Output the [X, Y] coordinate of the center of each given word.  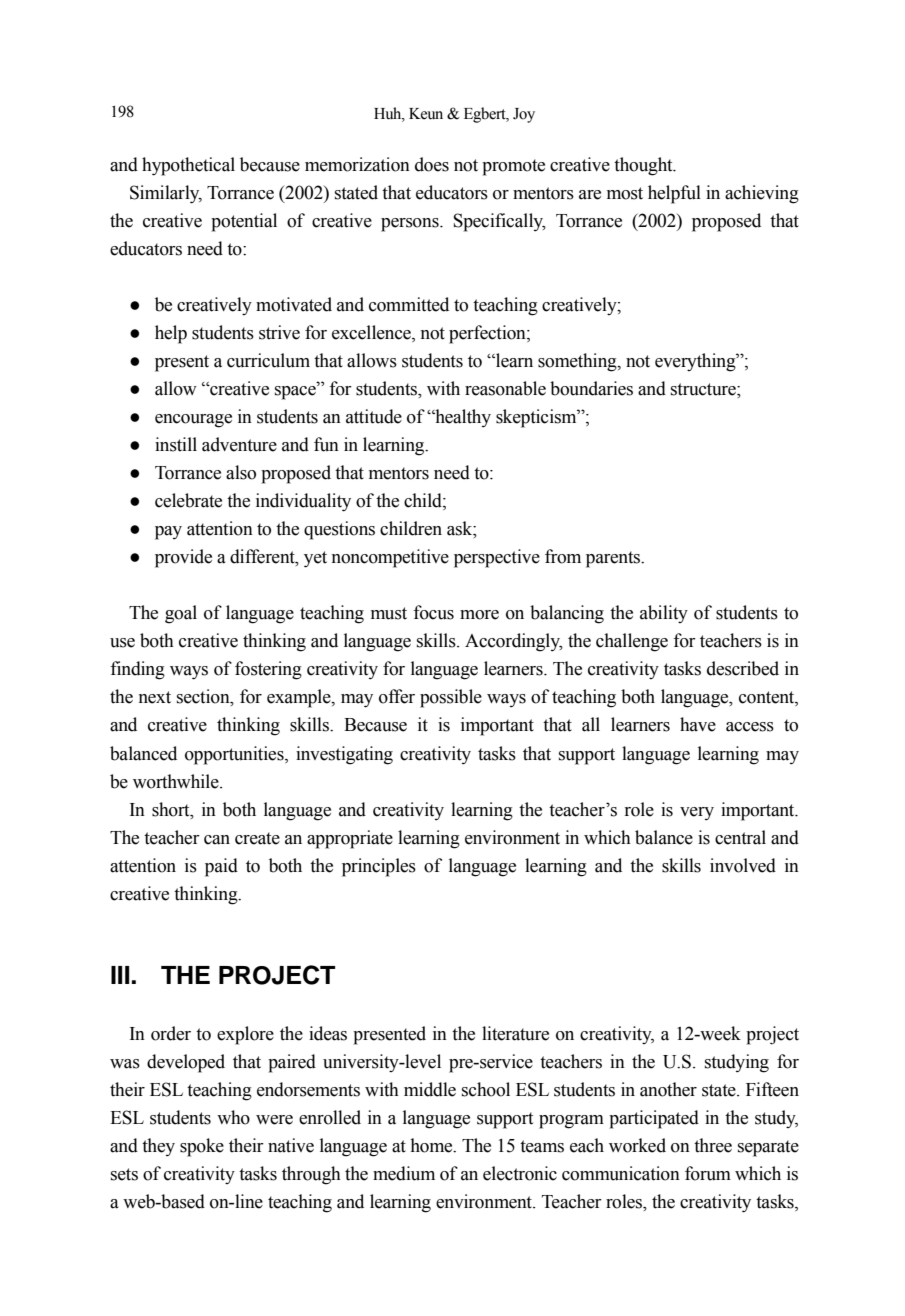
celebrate [188, 500]
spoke [202, 1147]
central [740, 837]
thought [644, 166]
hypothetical [188, 166]
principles [379, 867]
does [432, 164]
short [172, 809]
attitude [374, 416]
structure [704, 389]
